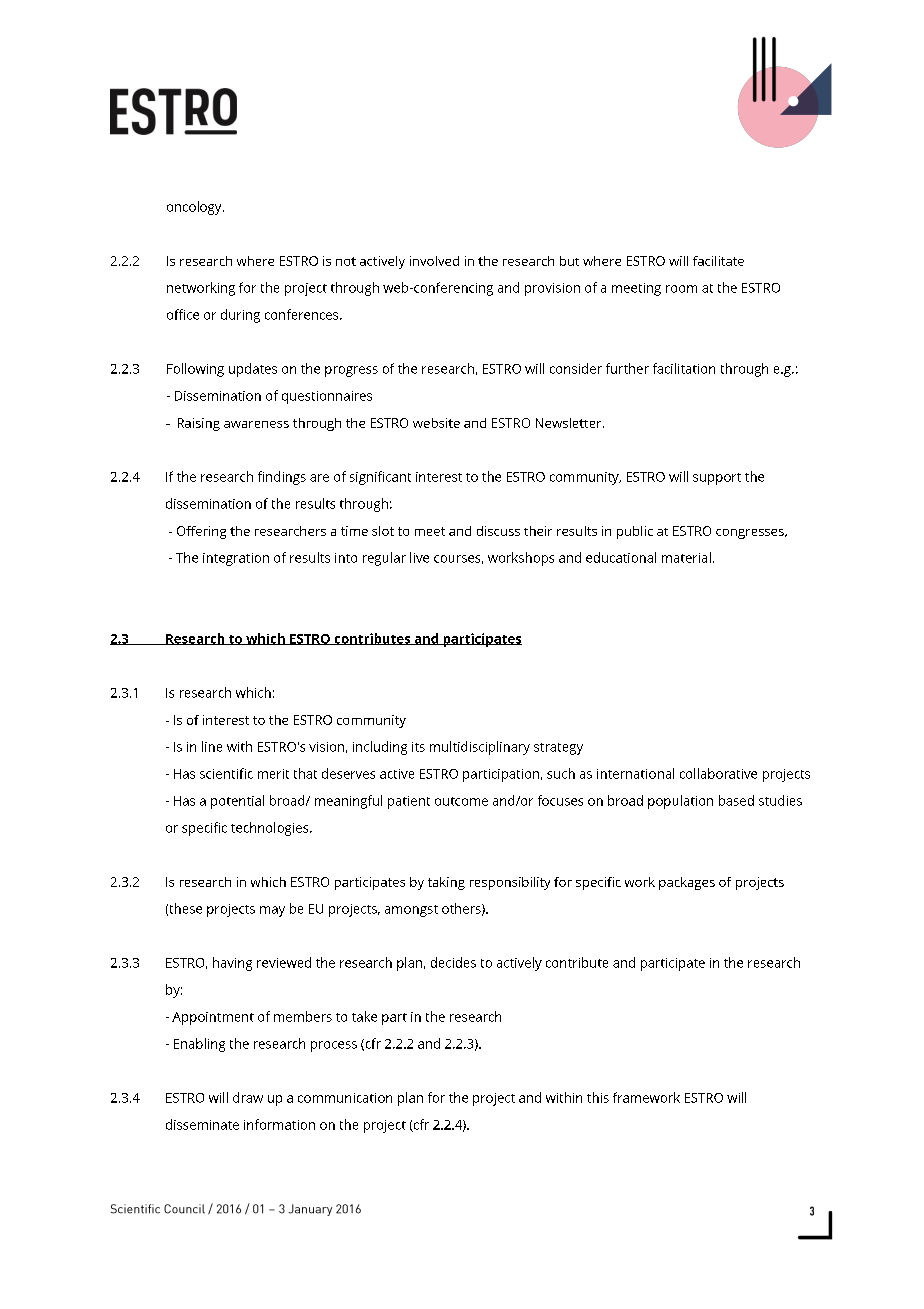 This screenshot has width=924, height=1309. Describe the element at coordinates (718, 261) in the screenshot. I see `facilitate` at that location.
